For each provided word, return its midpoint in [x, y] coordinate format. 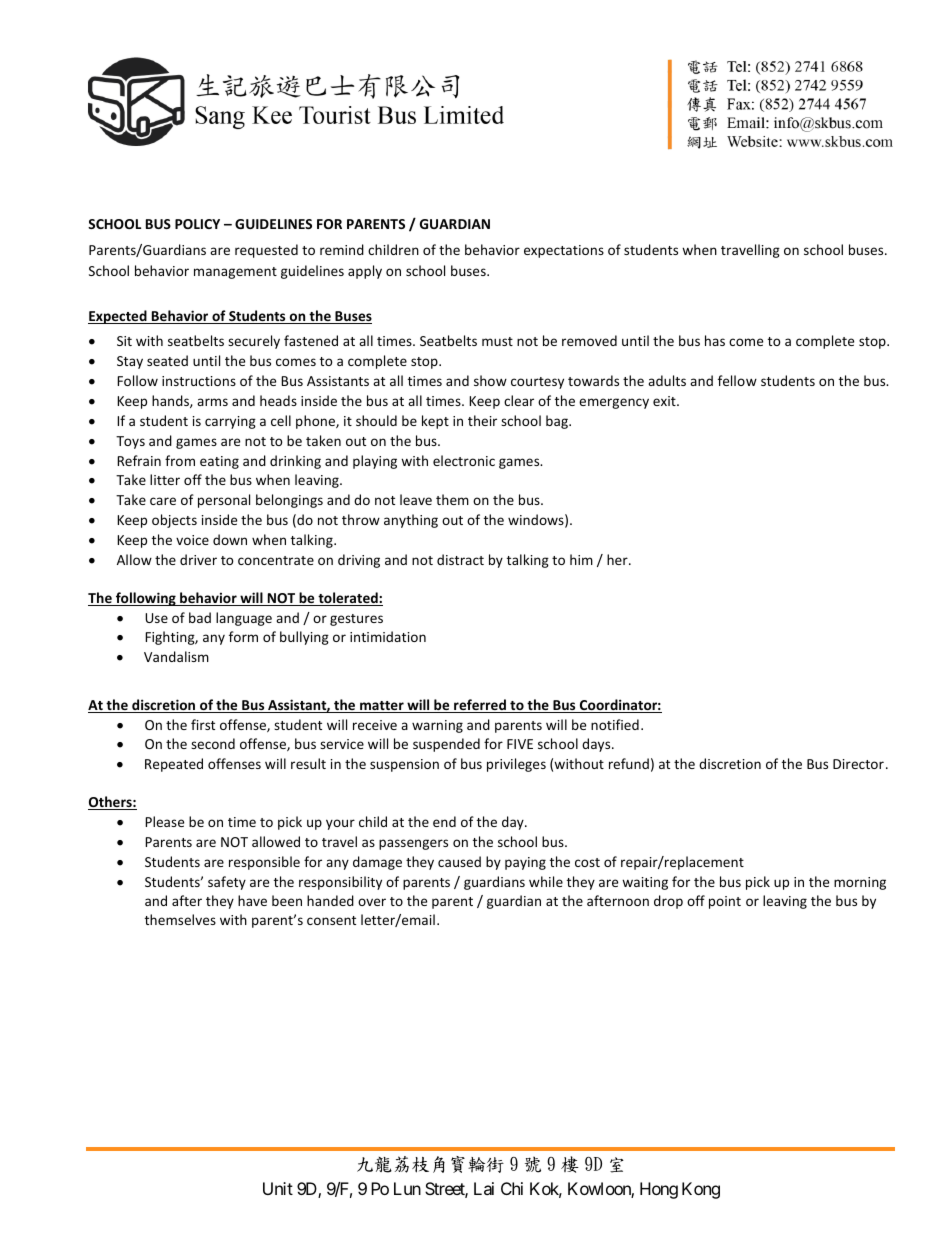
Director [858, 764]
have [252, 900]
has [715, 340]
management [235, 273]
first [203, 724]
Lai [484, 1188]
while [546, 881]
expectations [564, 251]
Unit [278, 1188]
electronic [464, 460]
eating [219, 462]
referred [480, 706]
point [725, 902]
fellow [737, 380]
